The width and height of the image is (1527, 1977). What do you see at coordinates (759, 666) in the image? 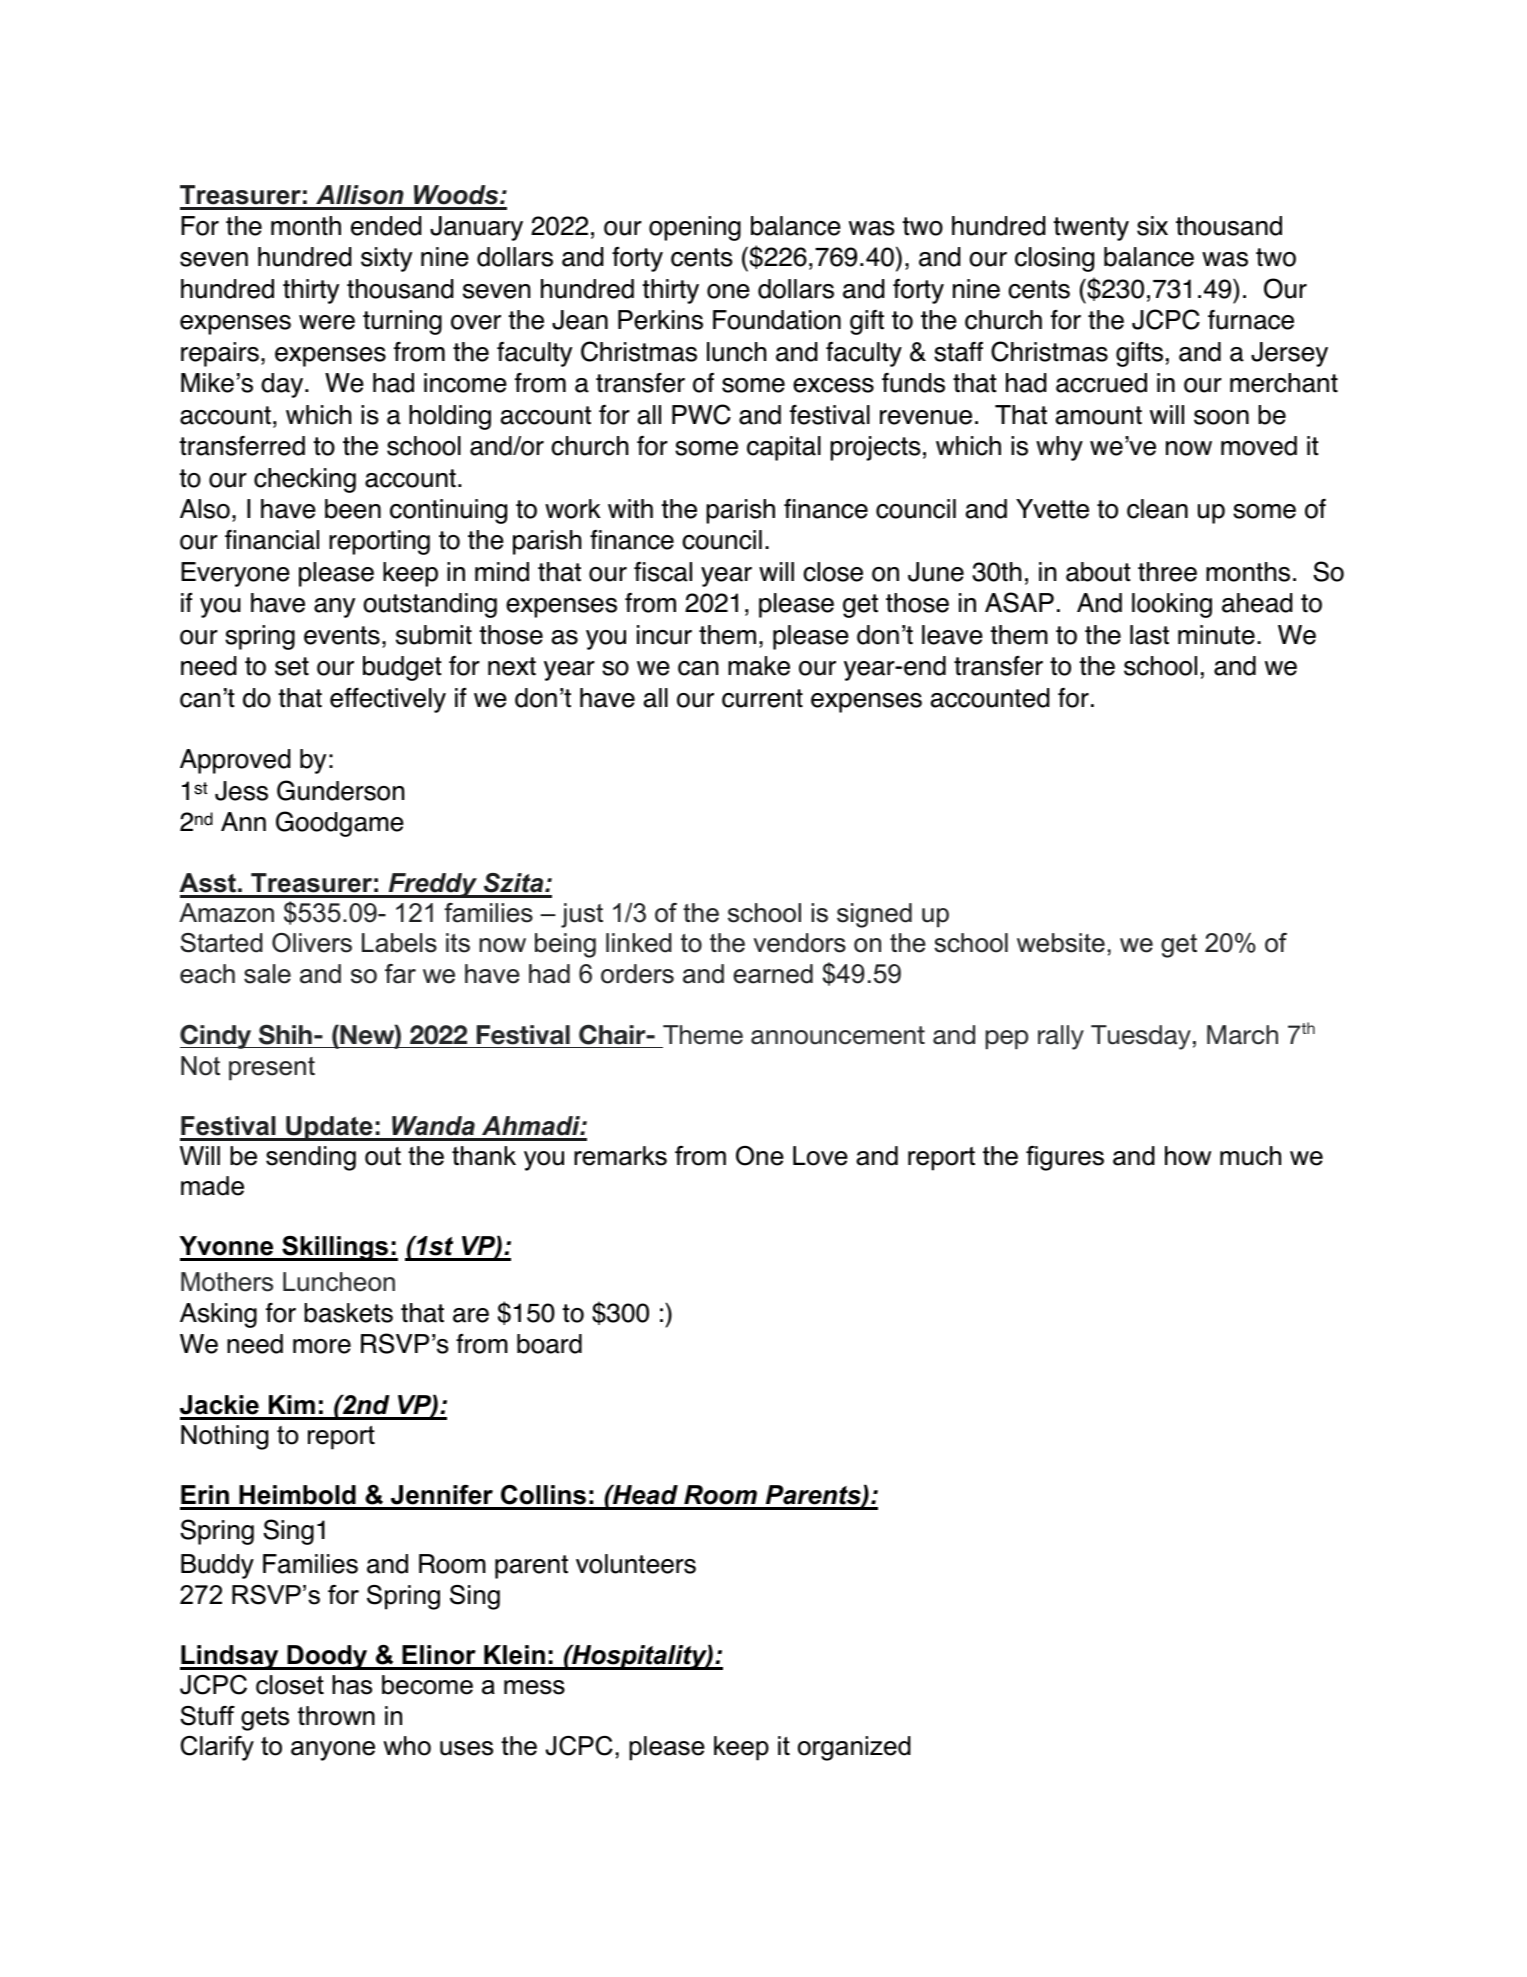
I see `make` at bounding box center [759, 666].
